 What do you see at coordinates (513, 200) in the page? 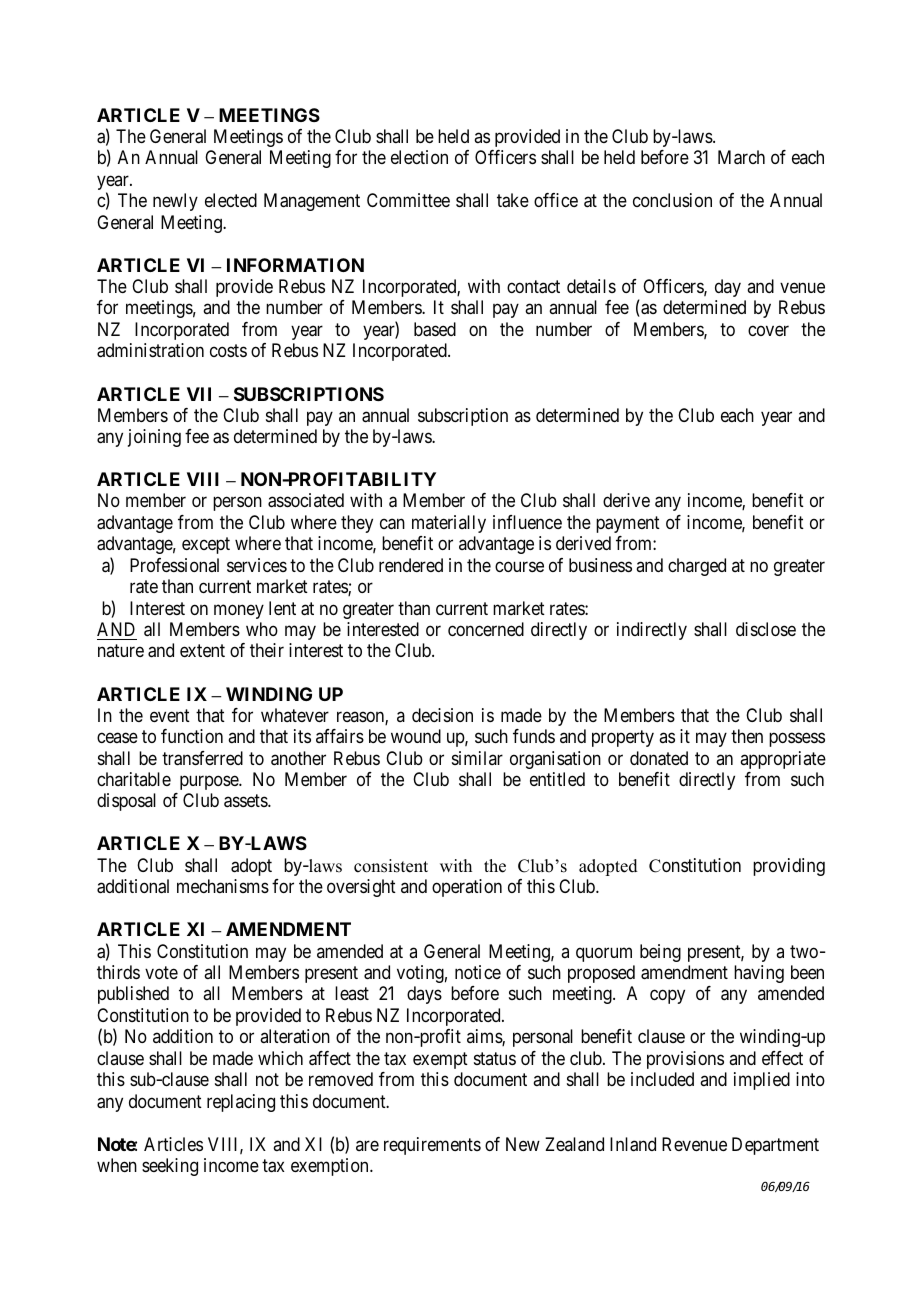
I see `take` at bounding box center [513, 200].
